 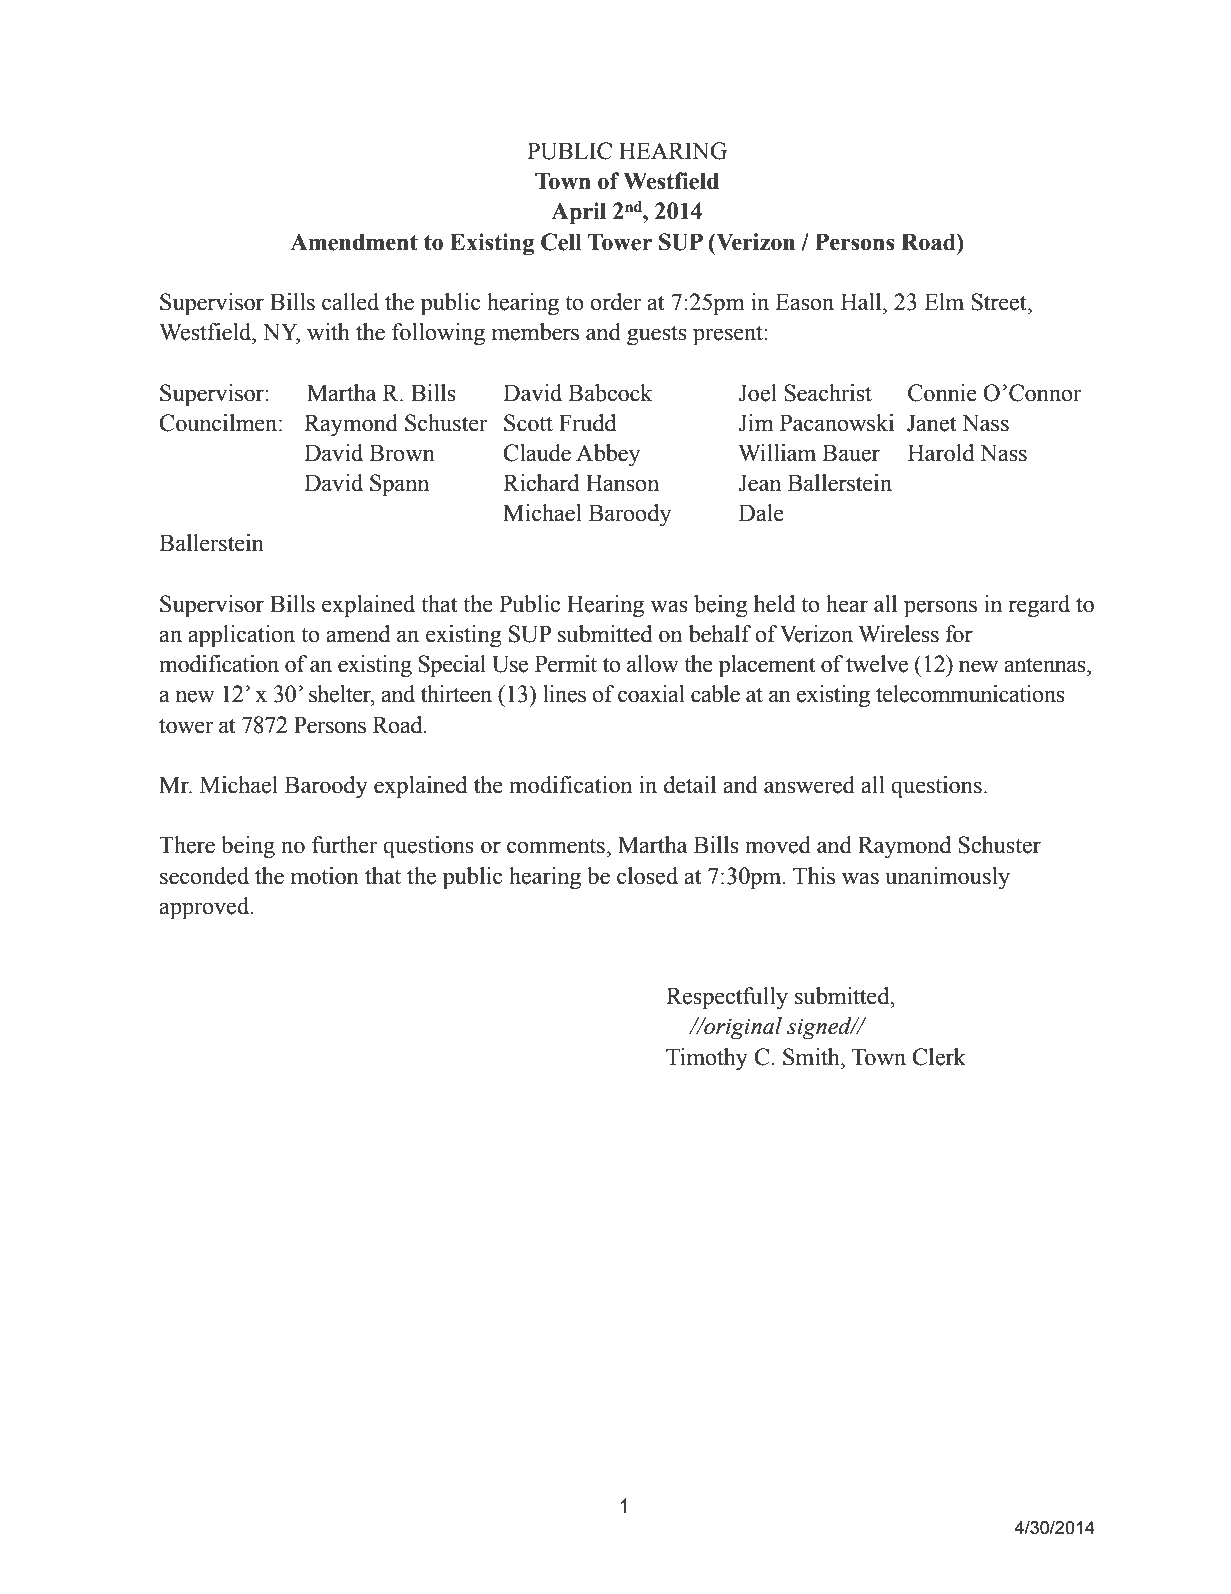 What do you see at coordinates (241, 636) in the image?
I see `application` at bounding box center [241, 636].
